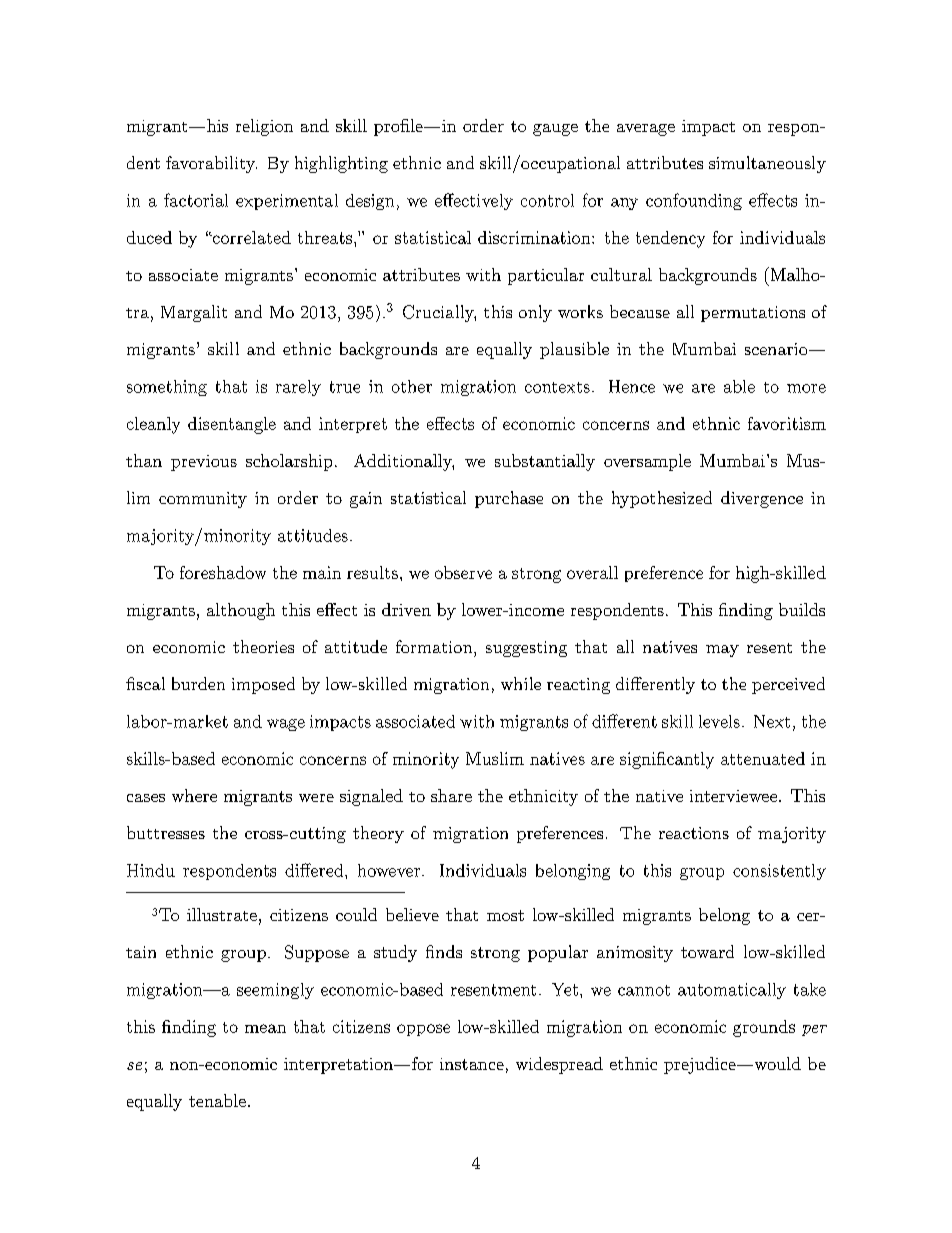  What do you see at coordinates (463, 572) in the screenshot?
I see `observe` at bounding box center [463, 572].
